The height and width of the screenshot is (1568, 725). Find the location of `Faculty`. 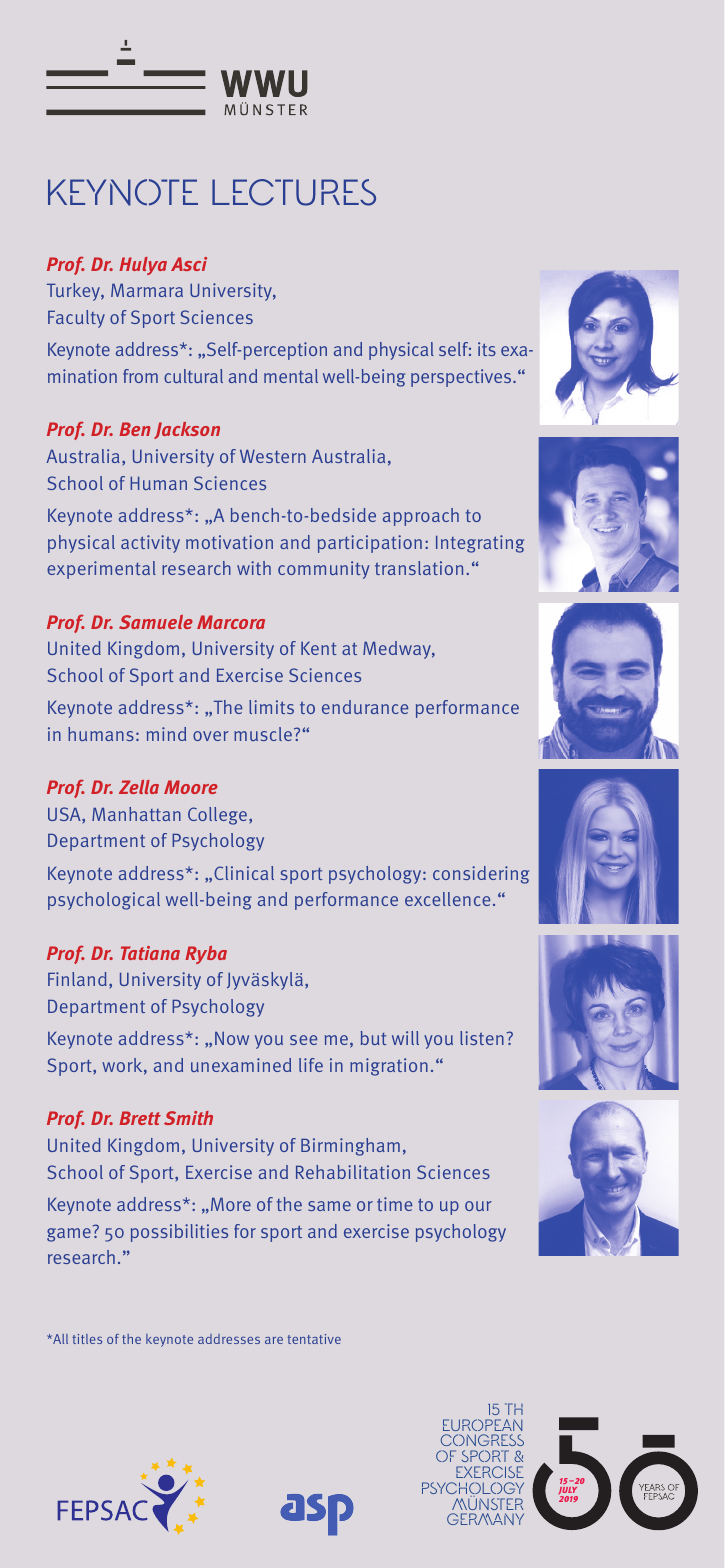

Faculty is located at coordinates (76, 319).
